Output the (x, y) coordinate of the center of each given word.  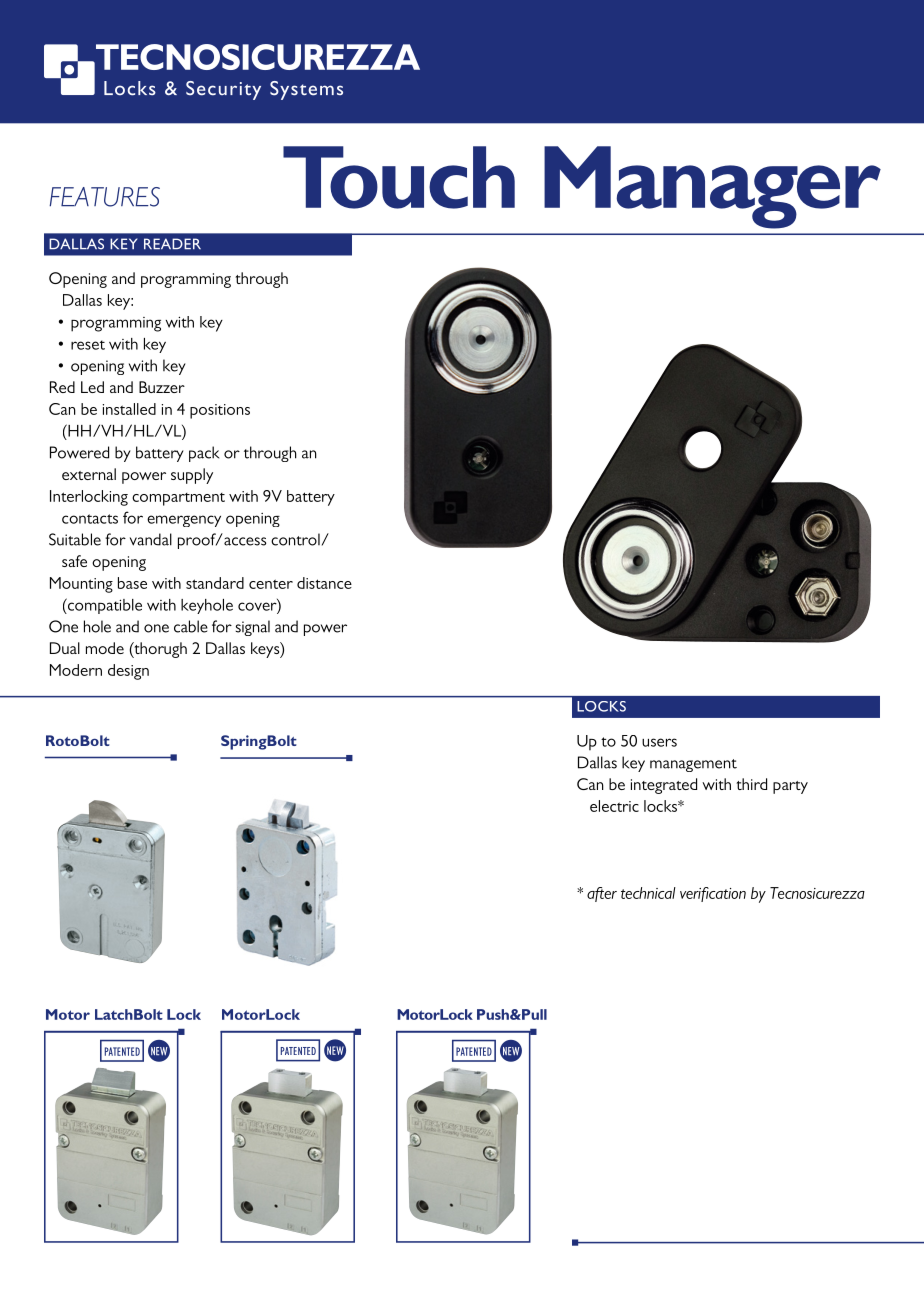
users (659, 742)
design (128, 672)
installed (129, 409)
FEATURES (104, 197)
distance (324, 583)
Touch (399, 177)
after (602, 894)
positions (220, 411)
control (295, 539)
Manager (712, 187)
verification (713, 894)
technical (648, 893)
